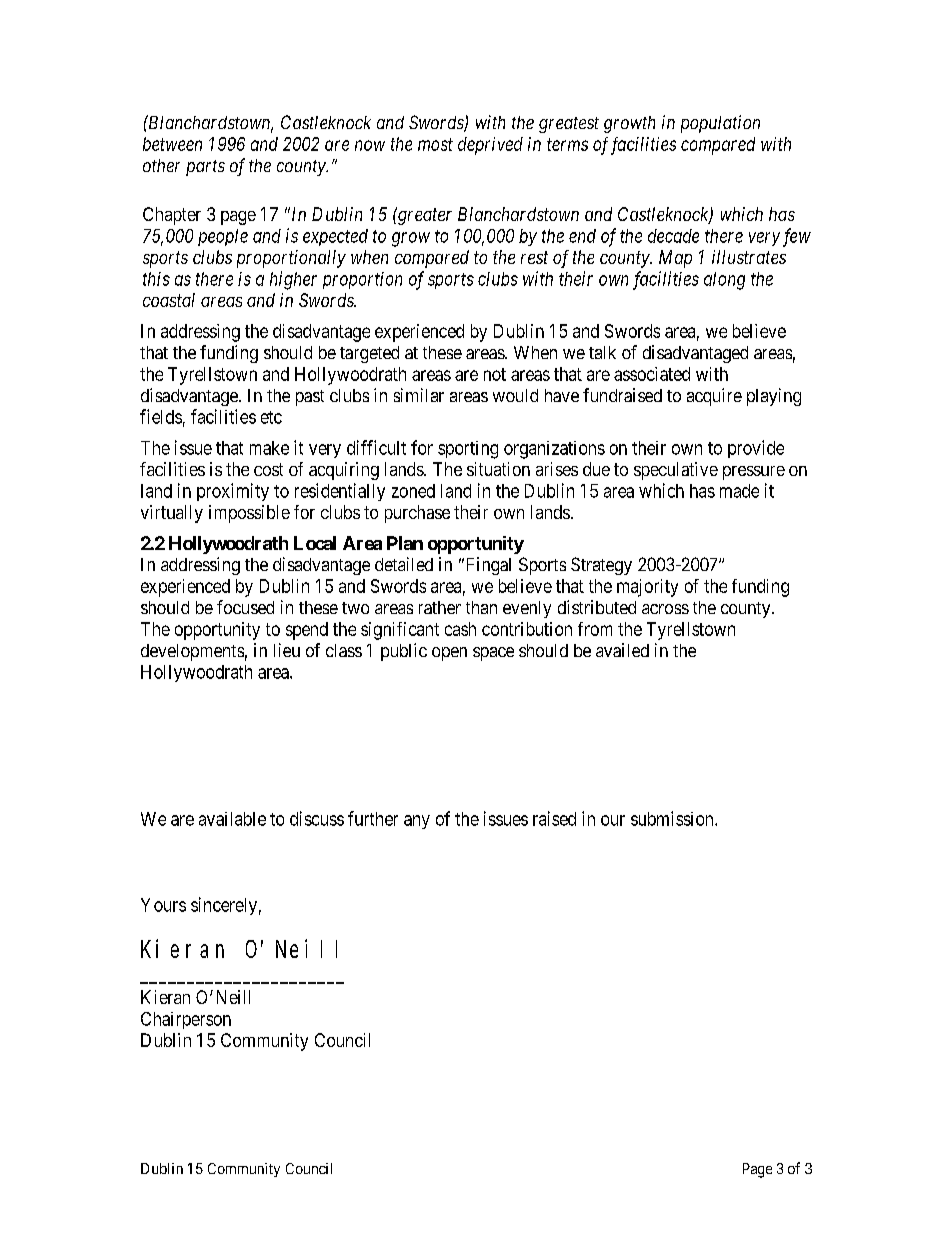 This image has width=952, height=1233. What do you see at coordinates (186, 1020) in the image?
I see `Chairperson` at bounding box center [186, 1020].
